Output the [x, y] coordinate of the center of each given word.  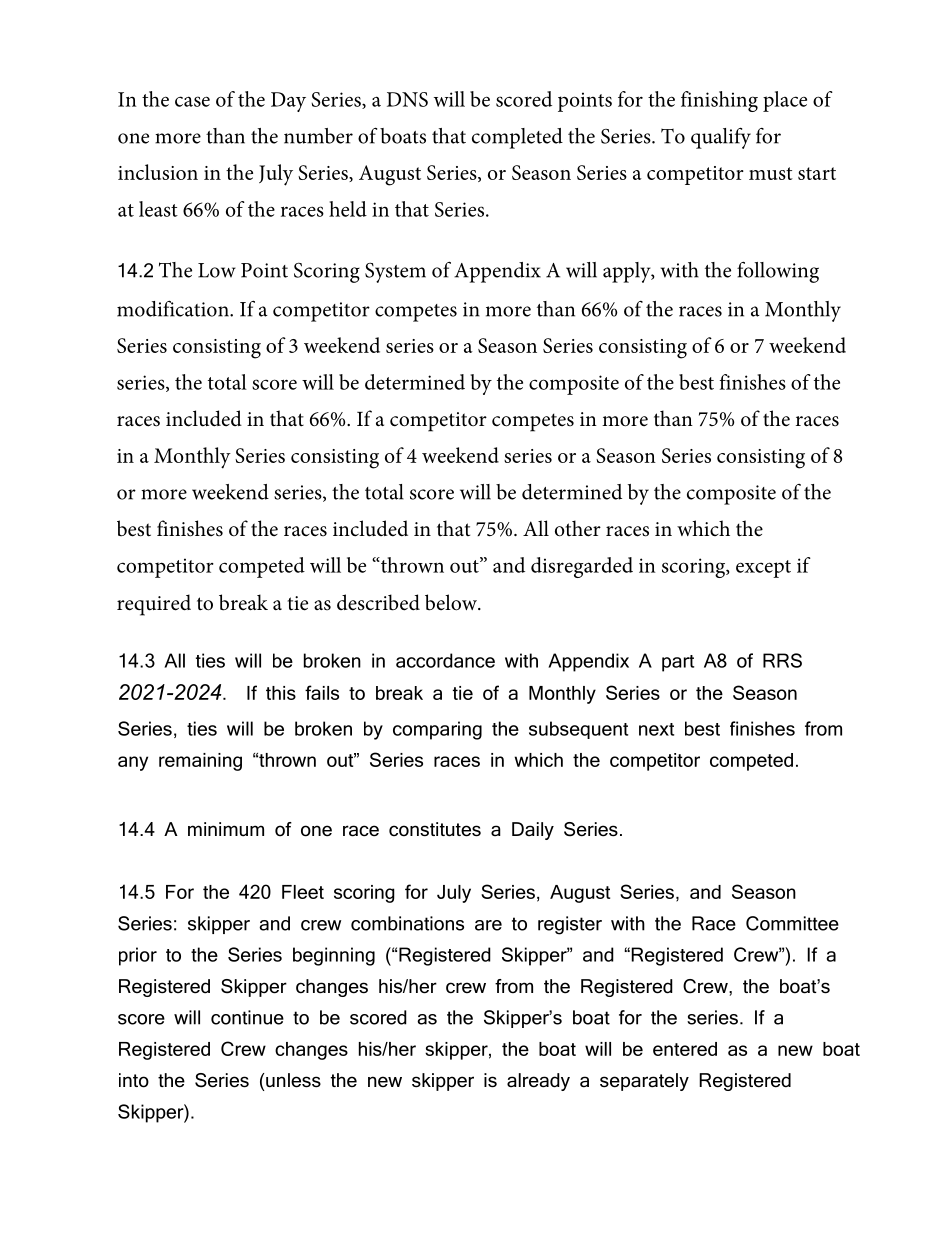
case [192, 101]
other [578, 528]
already [538, 1082]
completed [517, 138]
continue [247, 1017]
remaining [200, 762]
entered [685, 1049]
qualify [721, 138]
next [656, 729]
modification [174, 308]
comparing [437, 730]
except [763, 569]
